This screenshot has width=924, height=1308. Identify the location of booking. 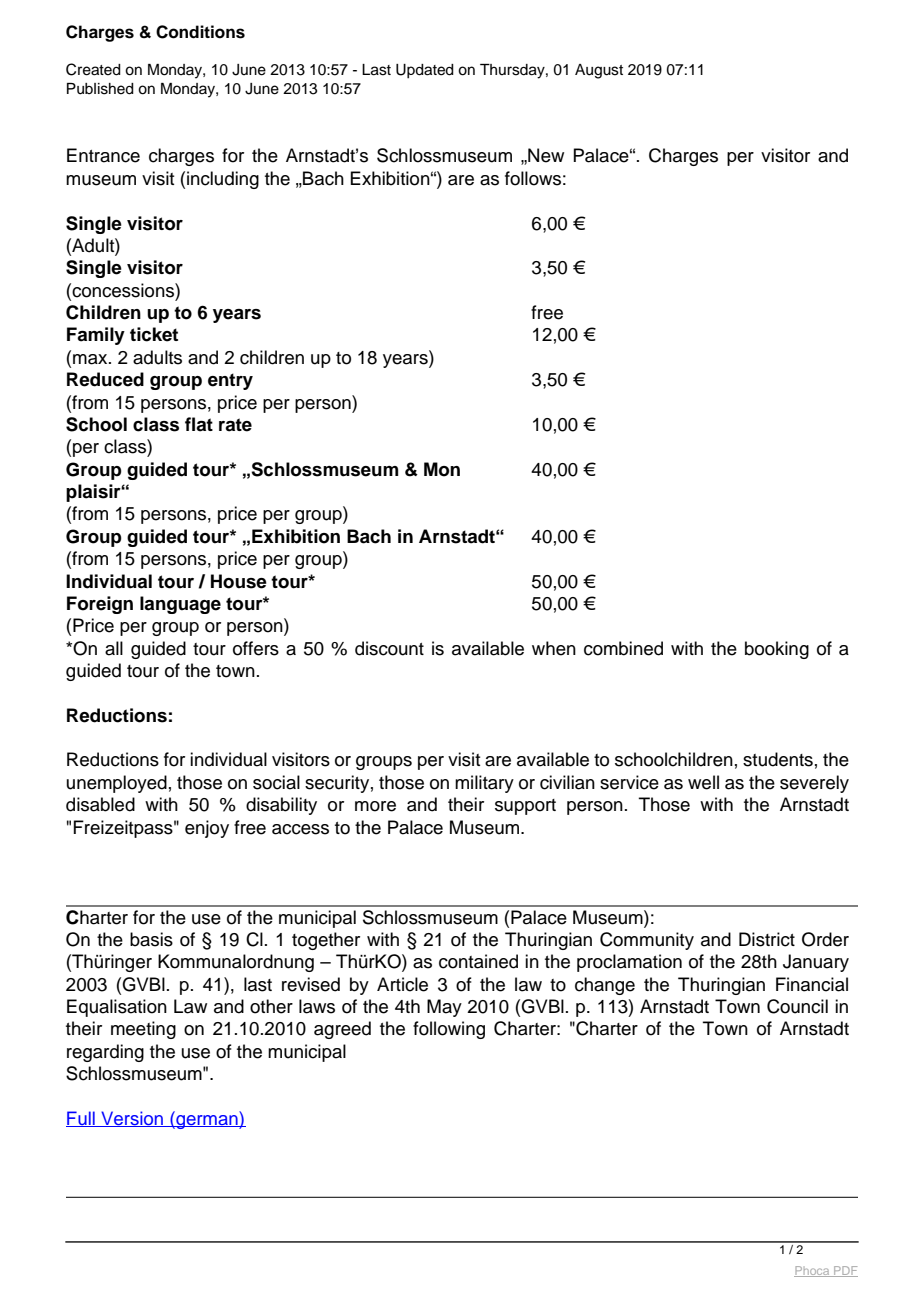
(777, 650).
